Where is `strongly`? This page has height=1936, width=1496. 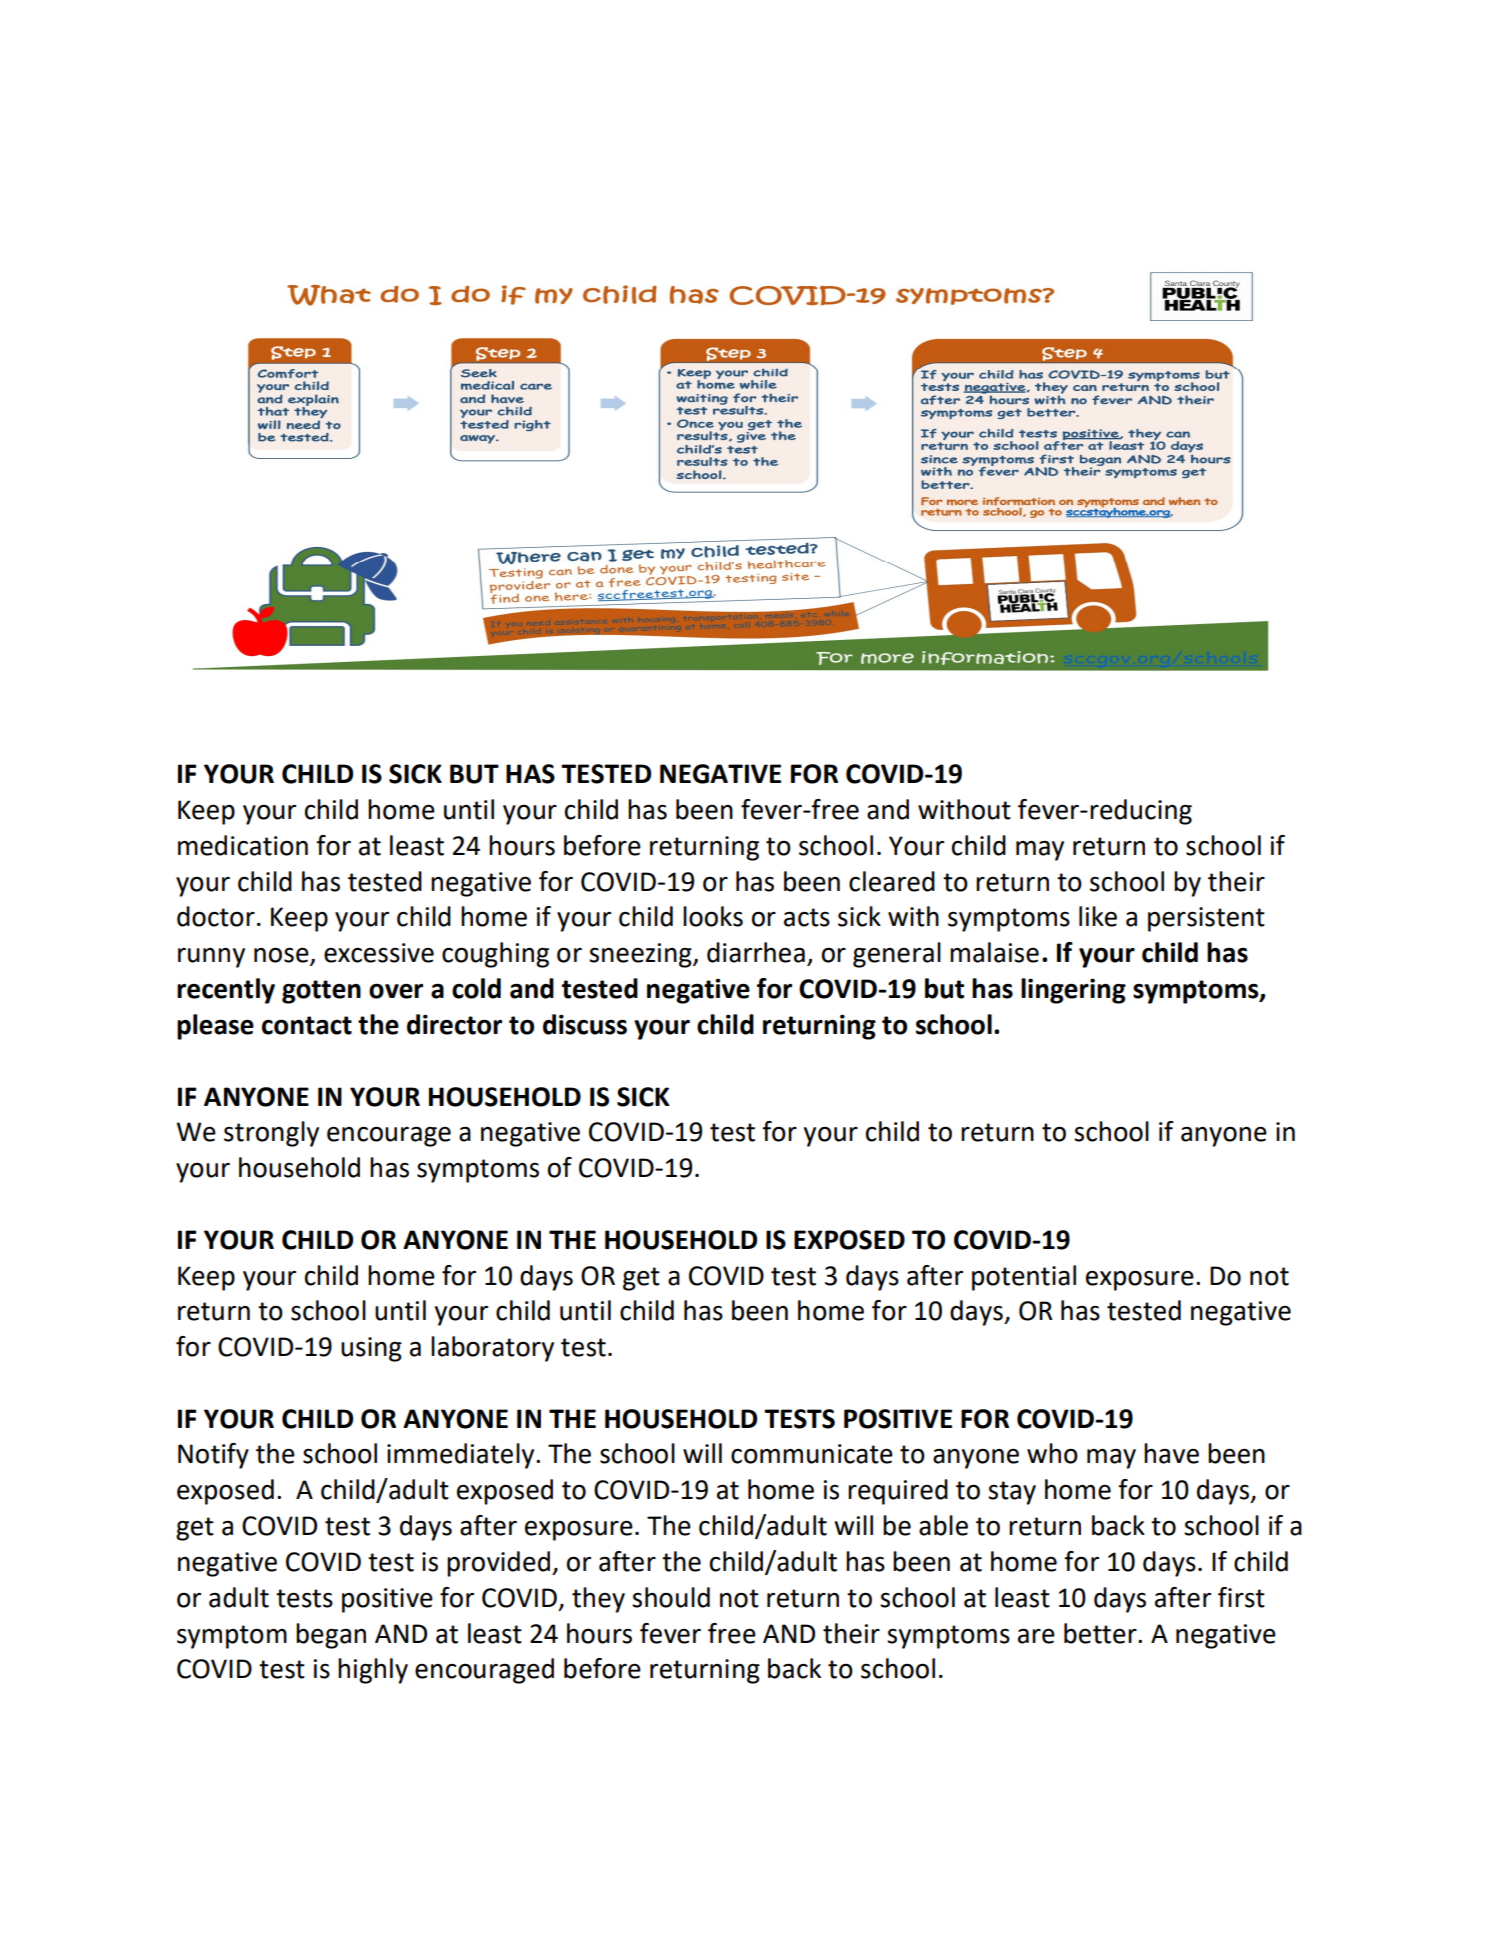
strongly is located at coordinates (271, 1134).
